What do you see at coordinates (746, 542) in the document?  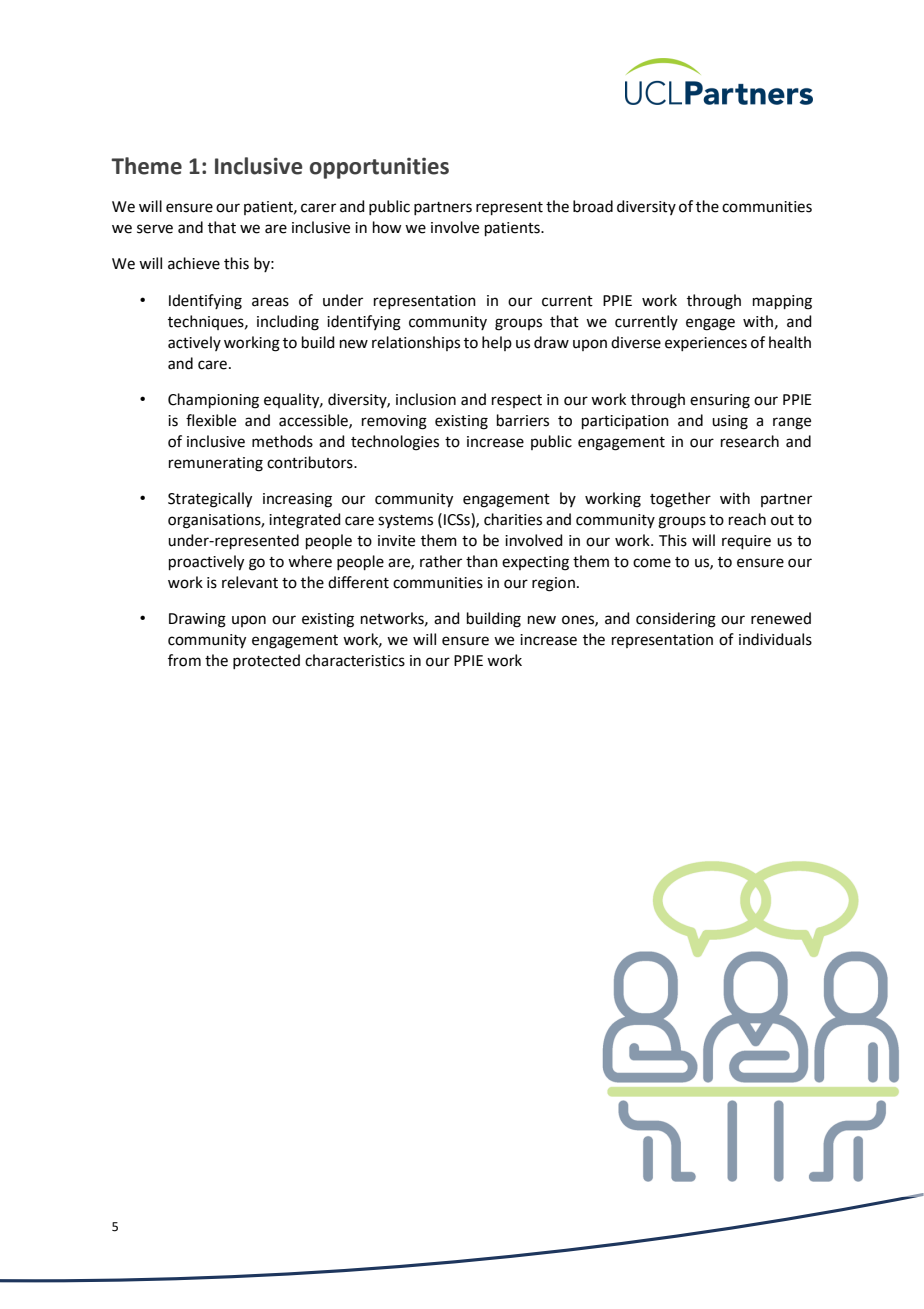 I see `require` at bounding box center [746, 542].
